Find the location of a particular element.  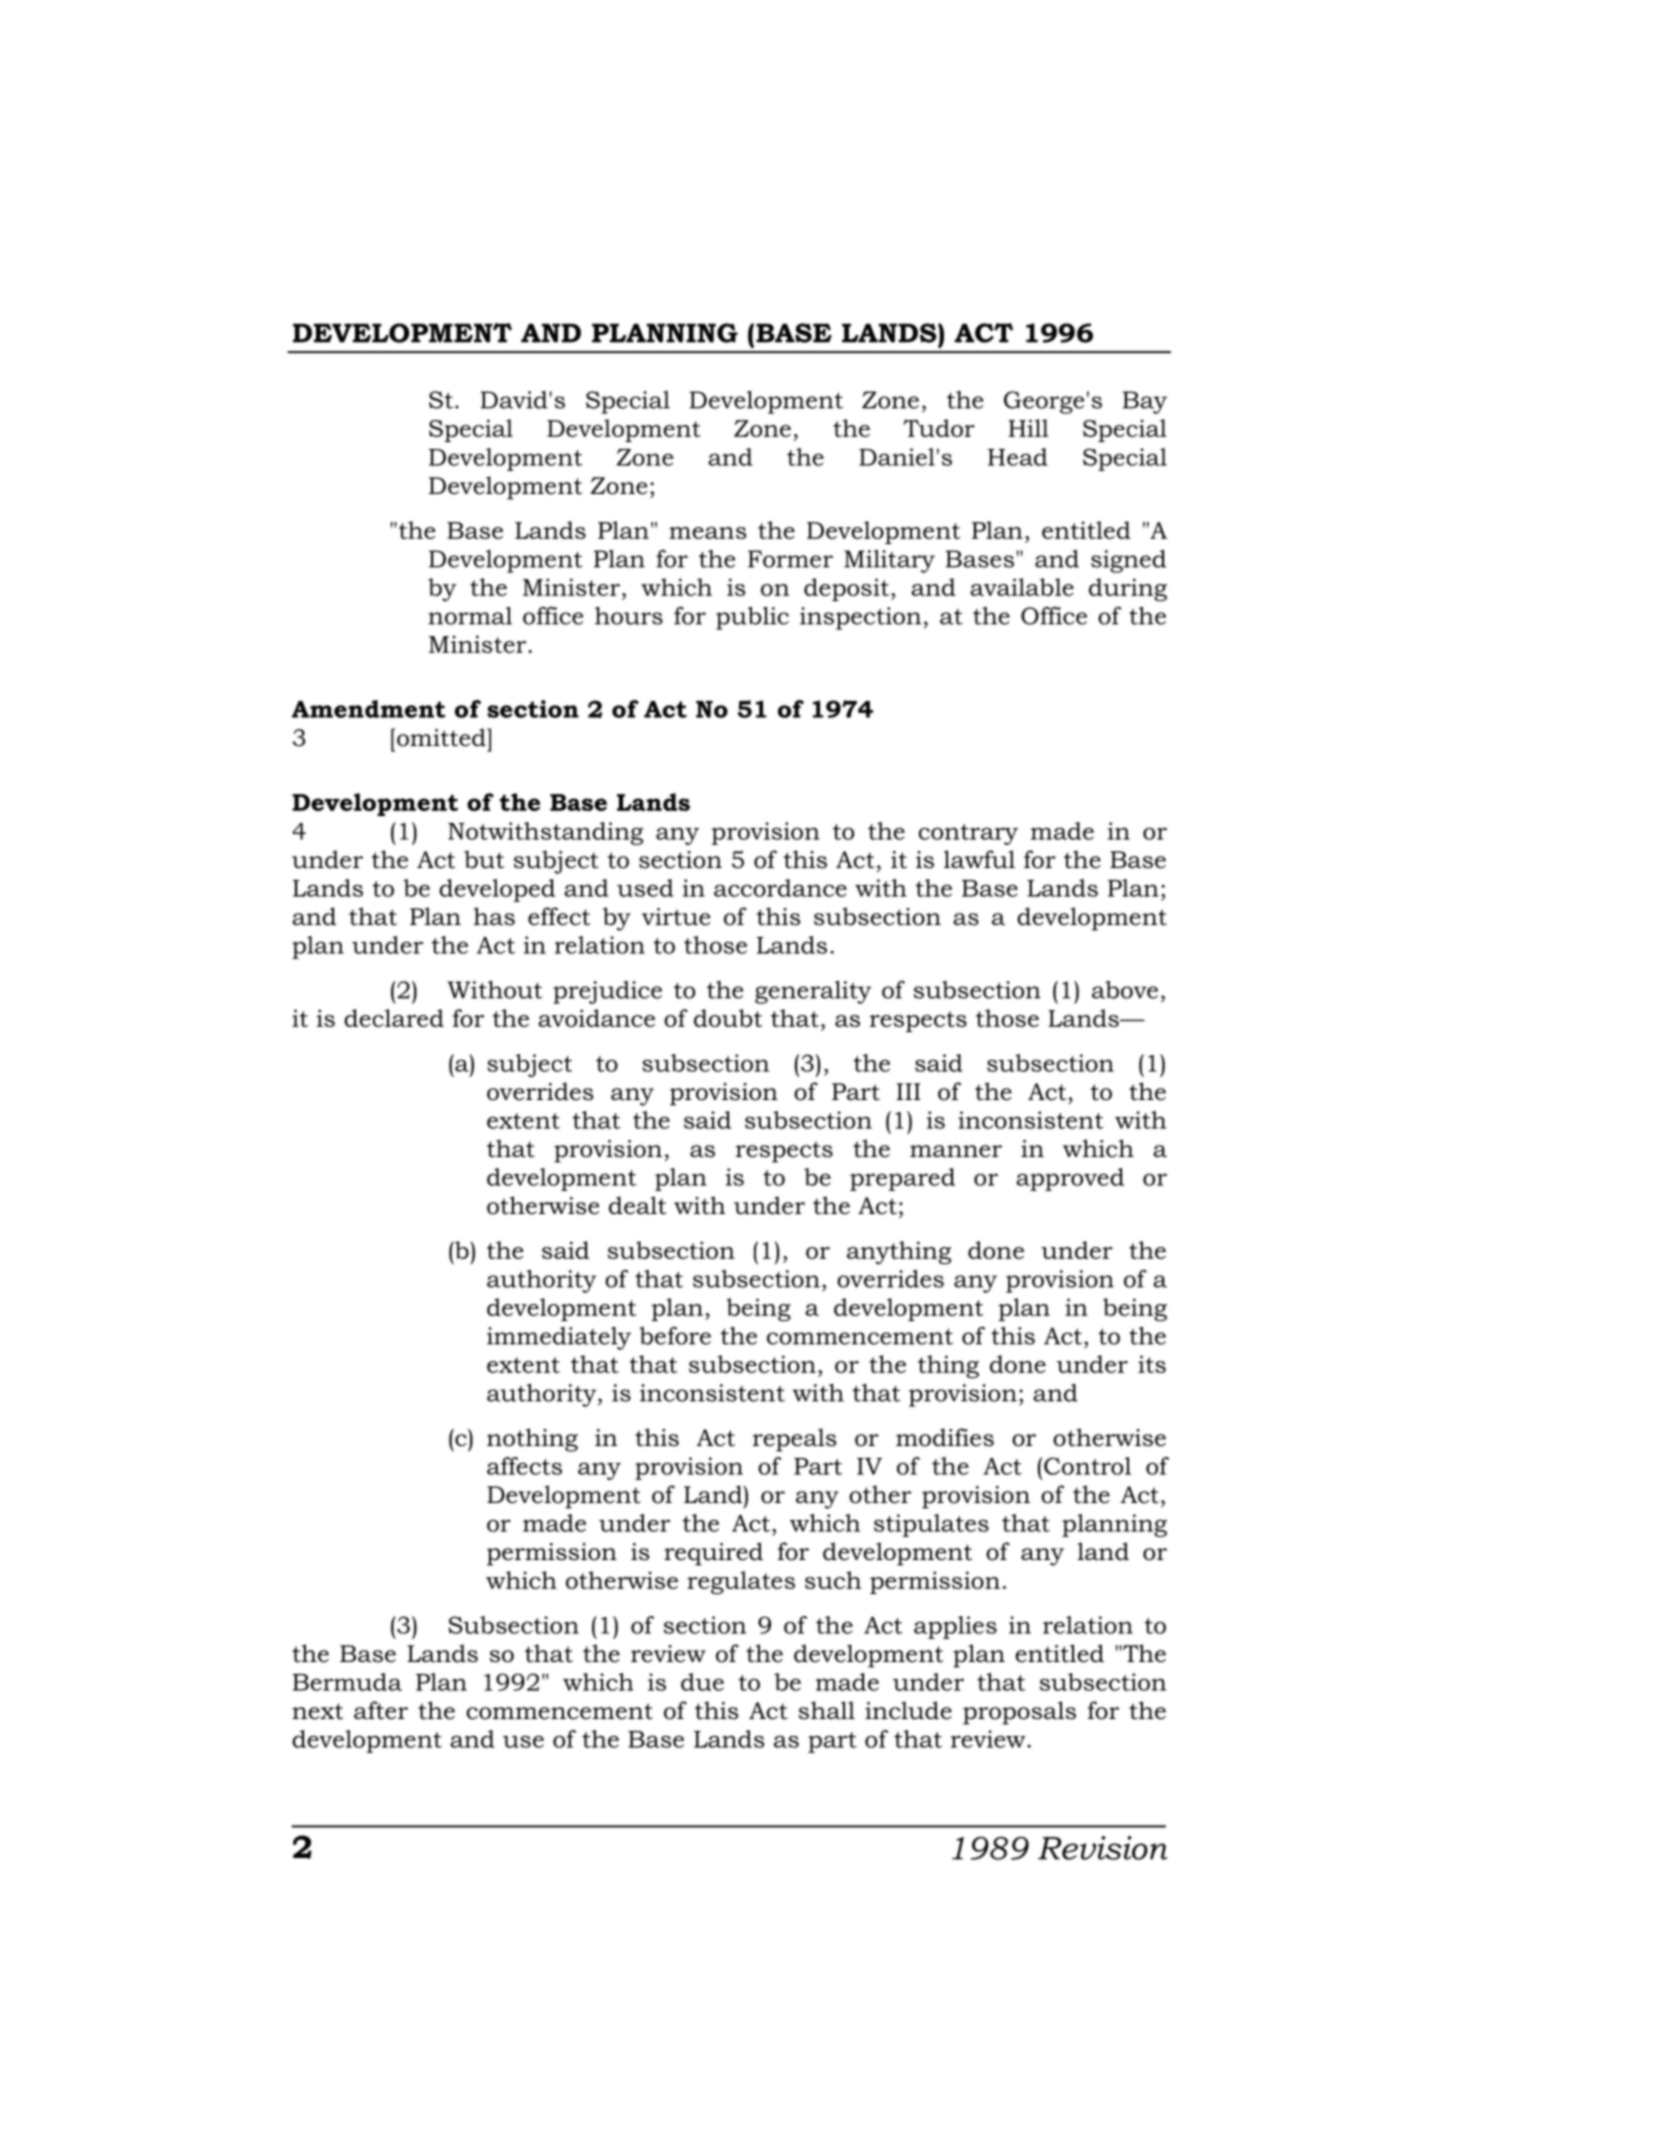

after is located at coordinates (381, 1710).
